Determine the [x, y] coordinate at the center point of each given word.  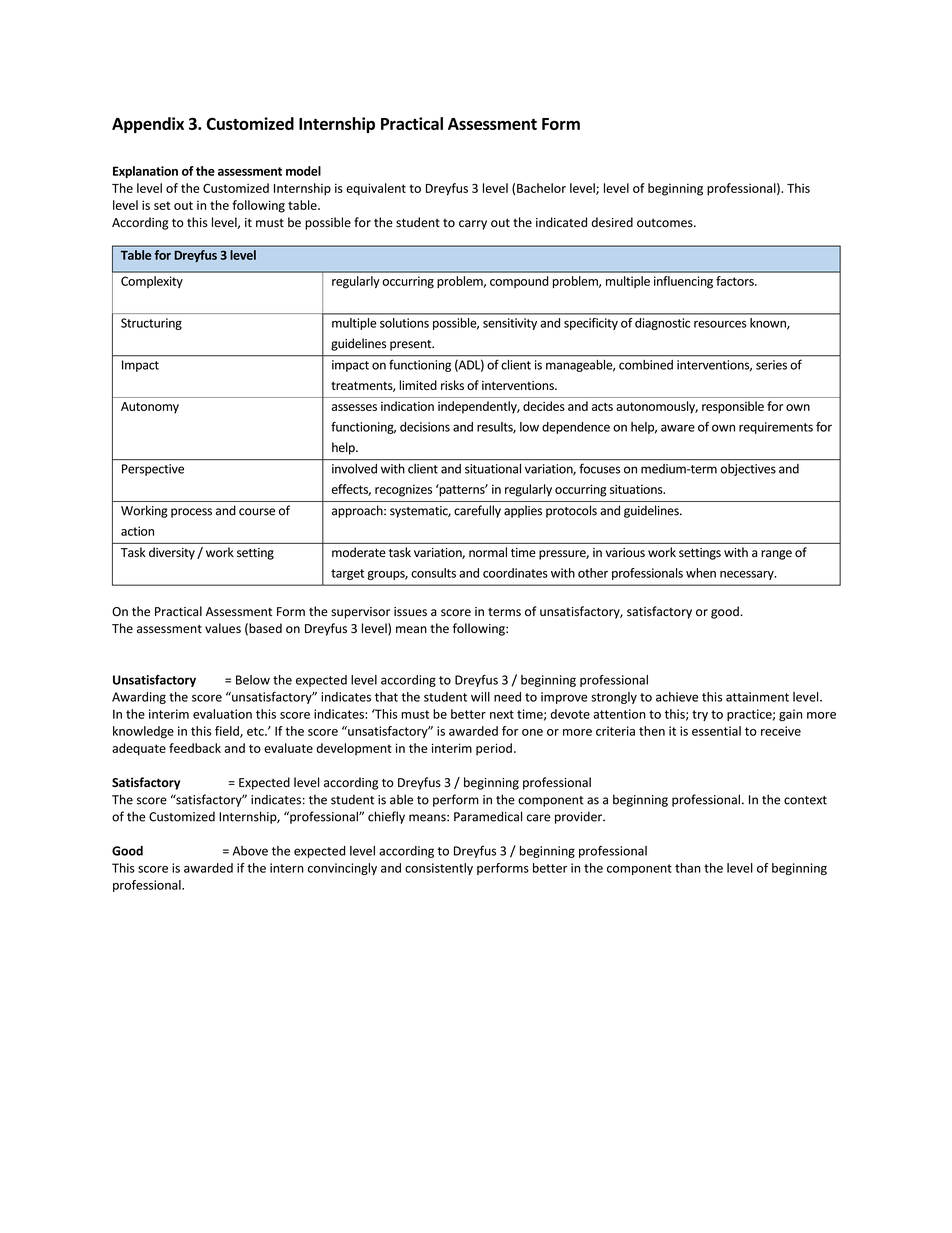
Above [250, 851]
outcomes [666, 223]
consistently [439, 869]
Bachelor [541, 188]
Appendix [148, 125]
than [688, 868]
